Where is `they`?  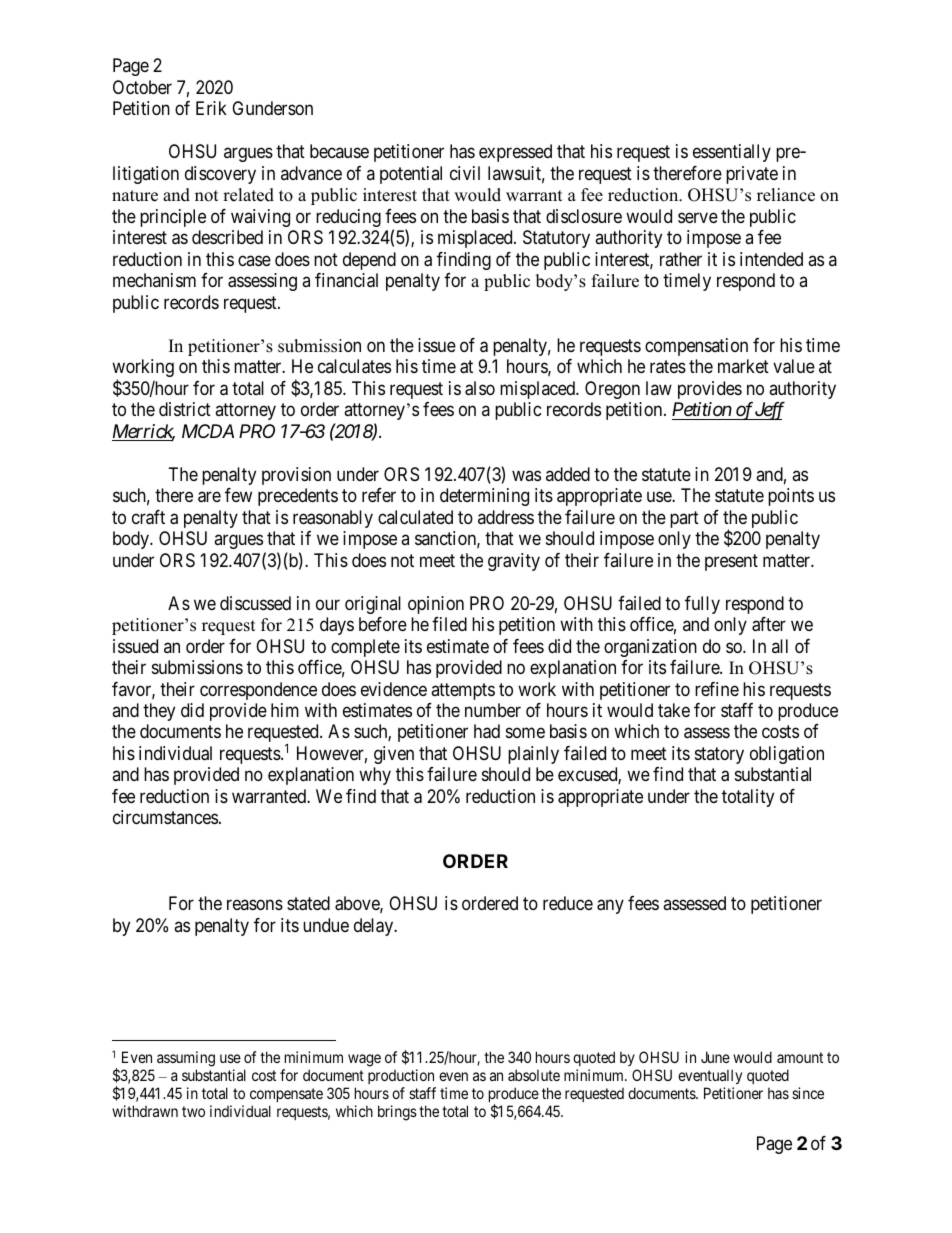 they is located at coordinates (159, 712).
